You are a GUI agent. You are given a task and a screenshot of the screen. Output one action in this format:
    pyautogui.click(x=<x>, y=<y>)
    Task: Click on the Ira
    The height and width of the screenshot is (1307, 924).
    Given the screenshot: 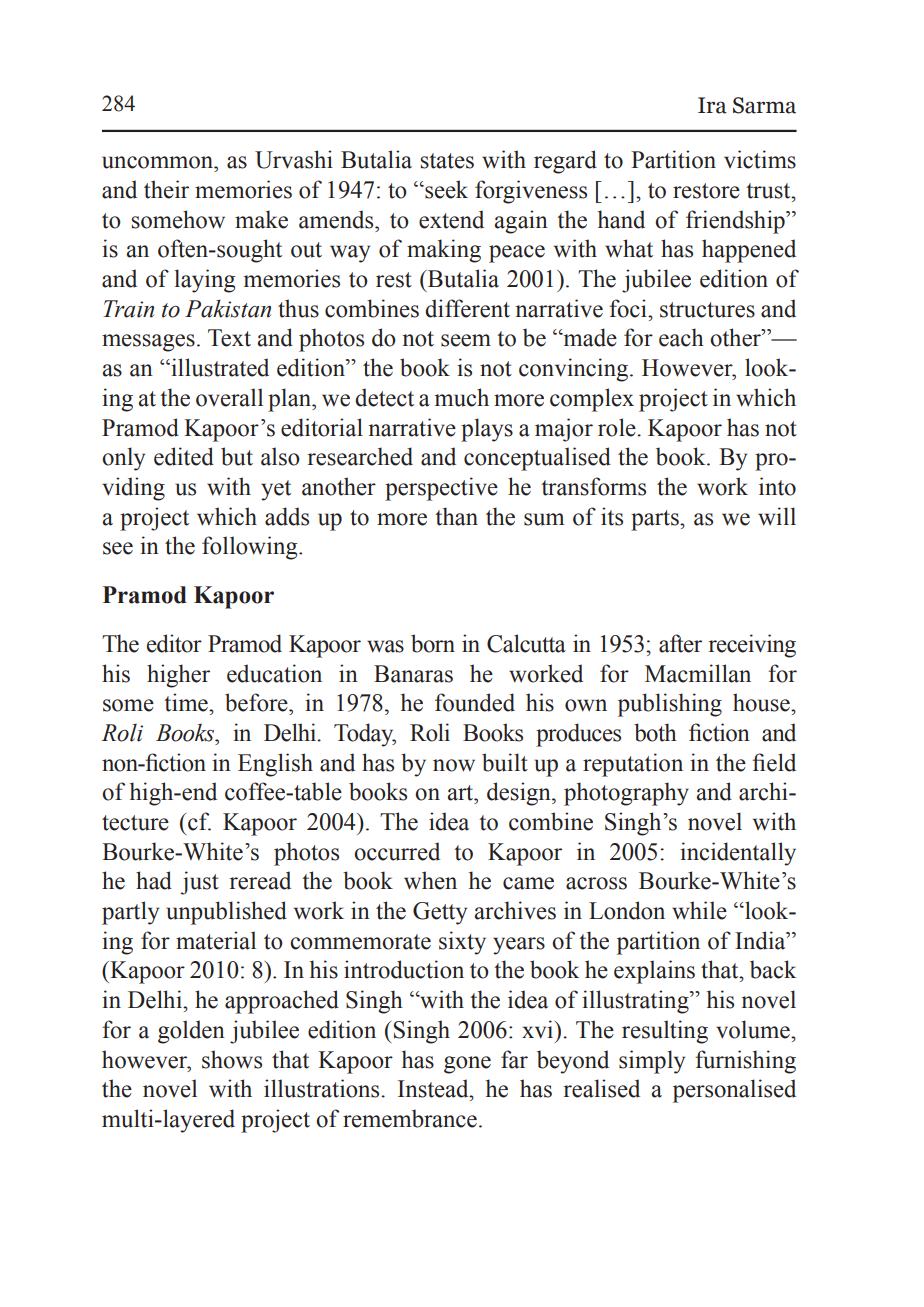 What is the action you would take?
    pyautogui.click(x=712, y=105)
